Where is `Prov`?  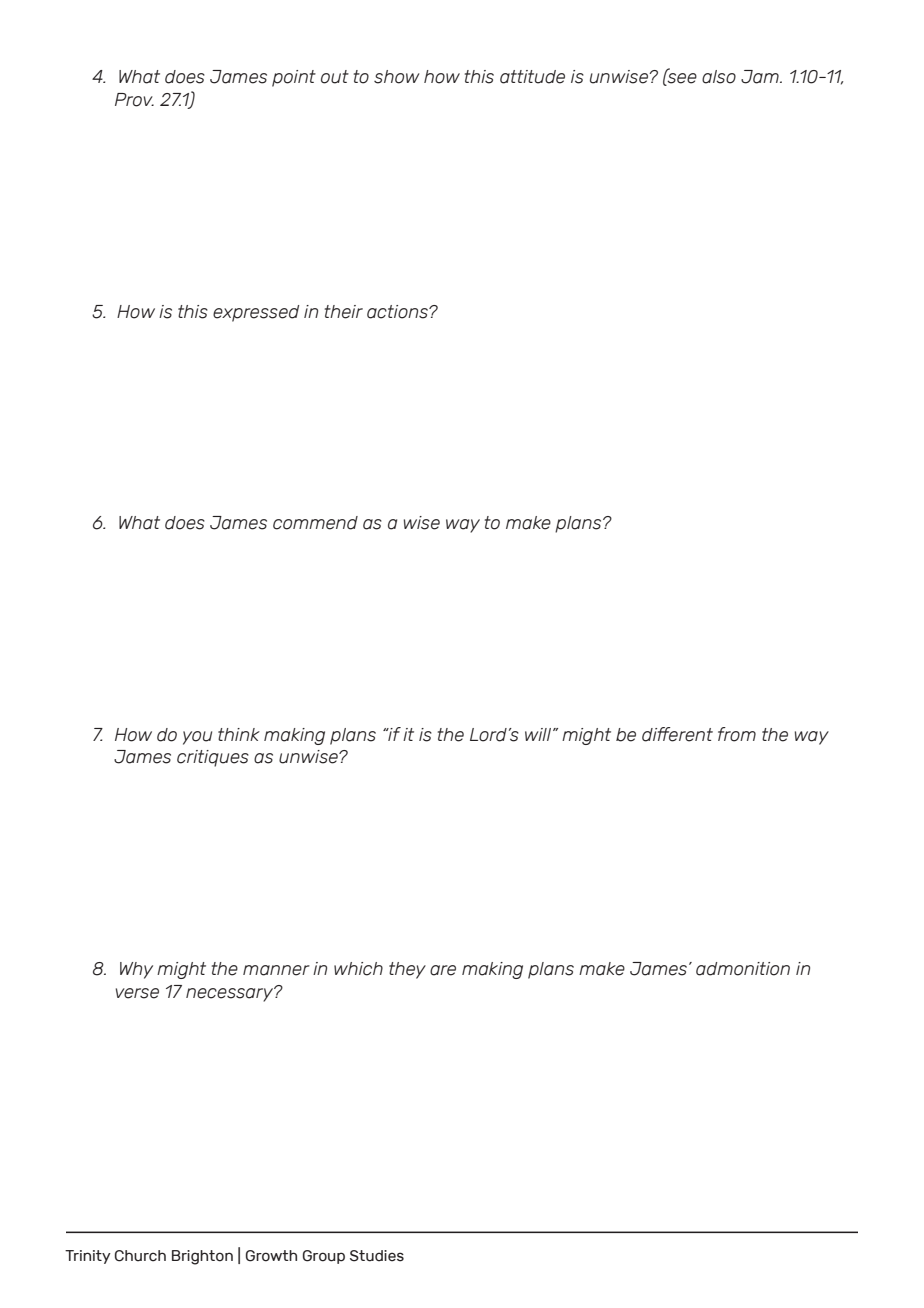 Prov is located at coordinates (134, 100).
